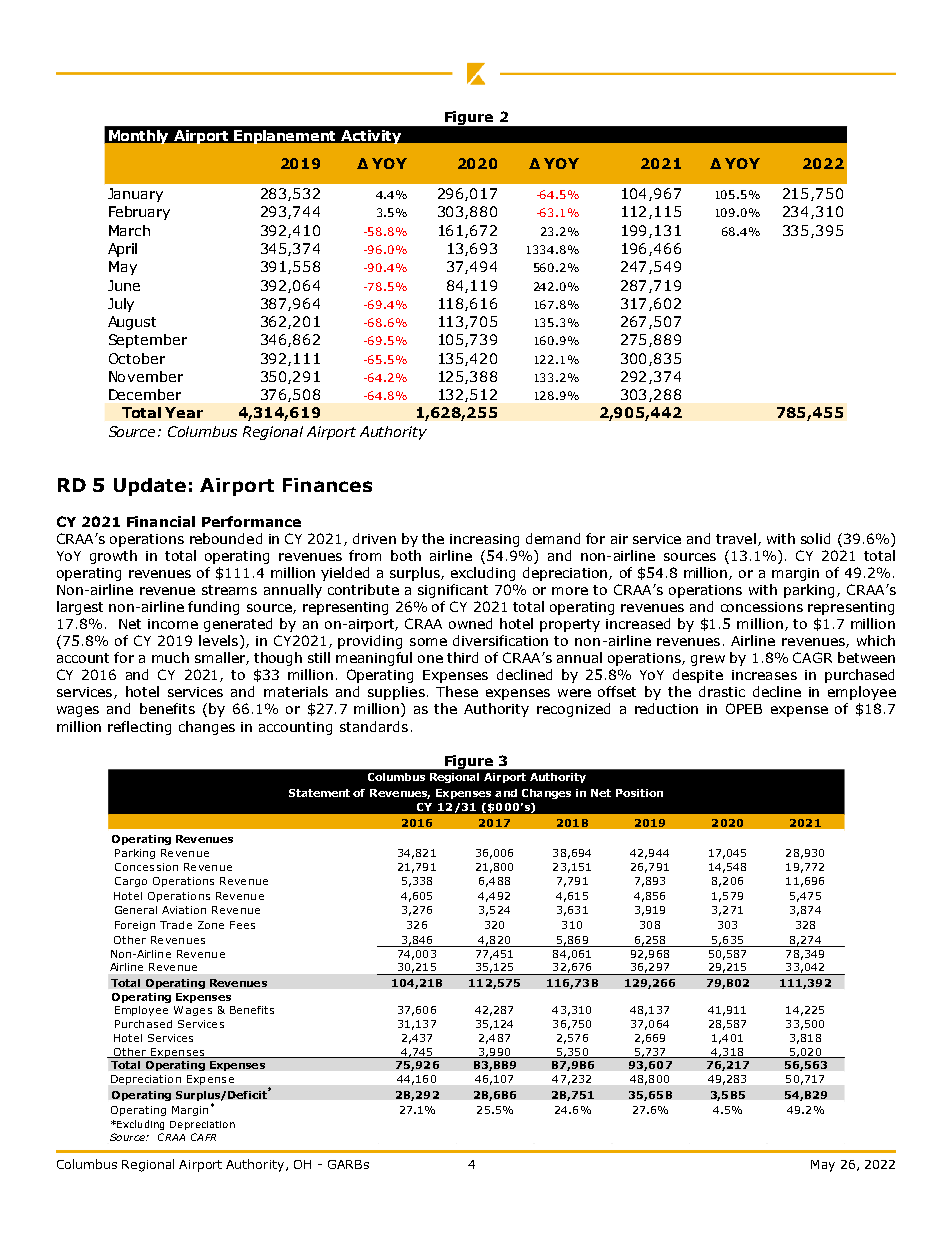  Describe the element at coordinates (484, 540) in the page. I see `increasing` at that location.
